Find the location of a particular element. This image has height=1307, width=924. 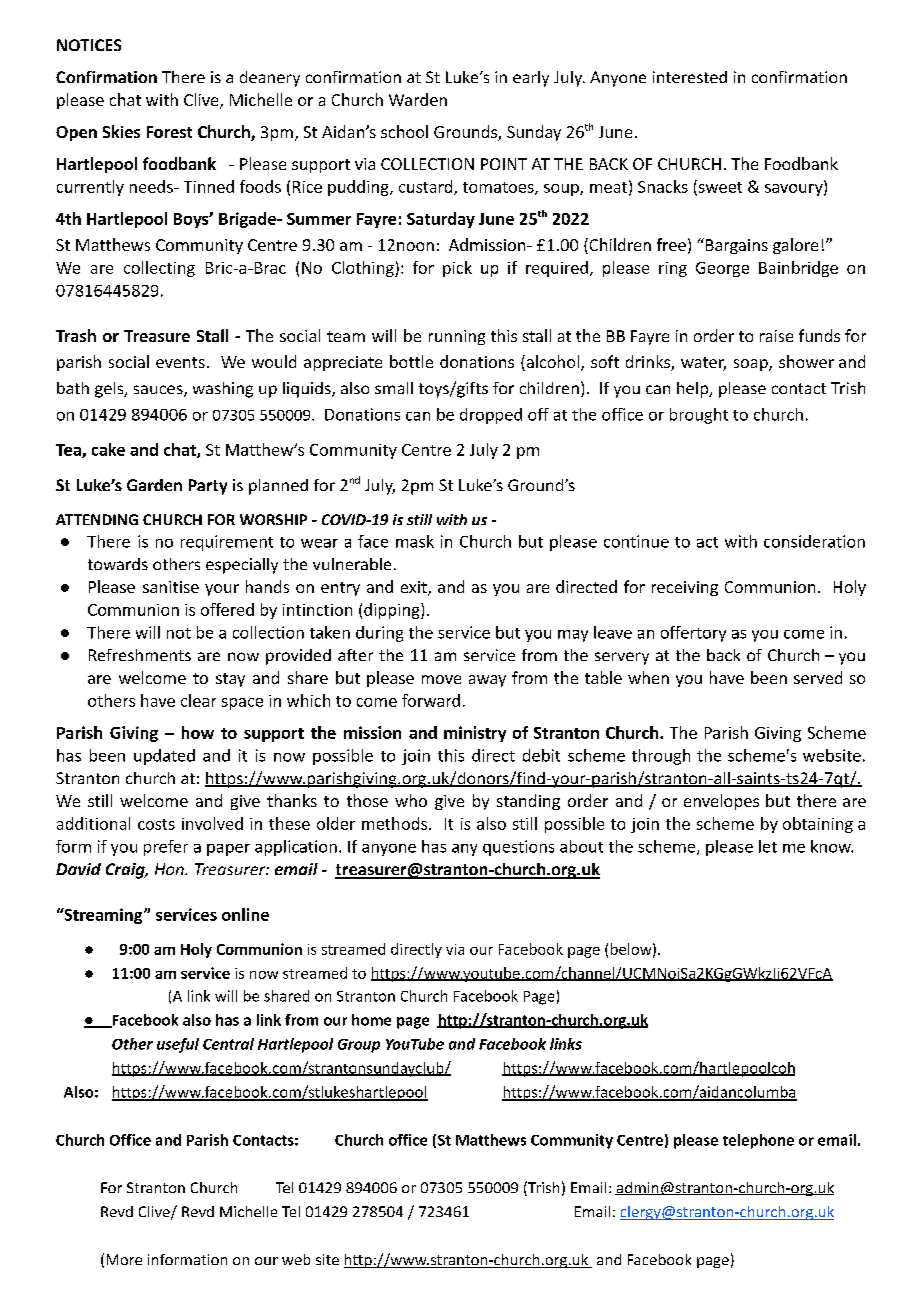

dropped is located at coordinates (491, 416).
